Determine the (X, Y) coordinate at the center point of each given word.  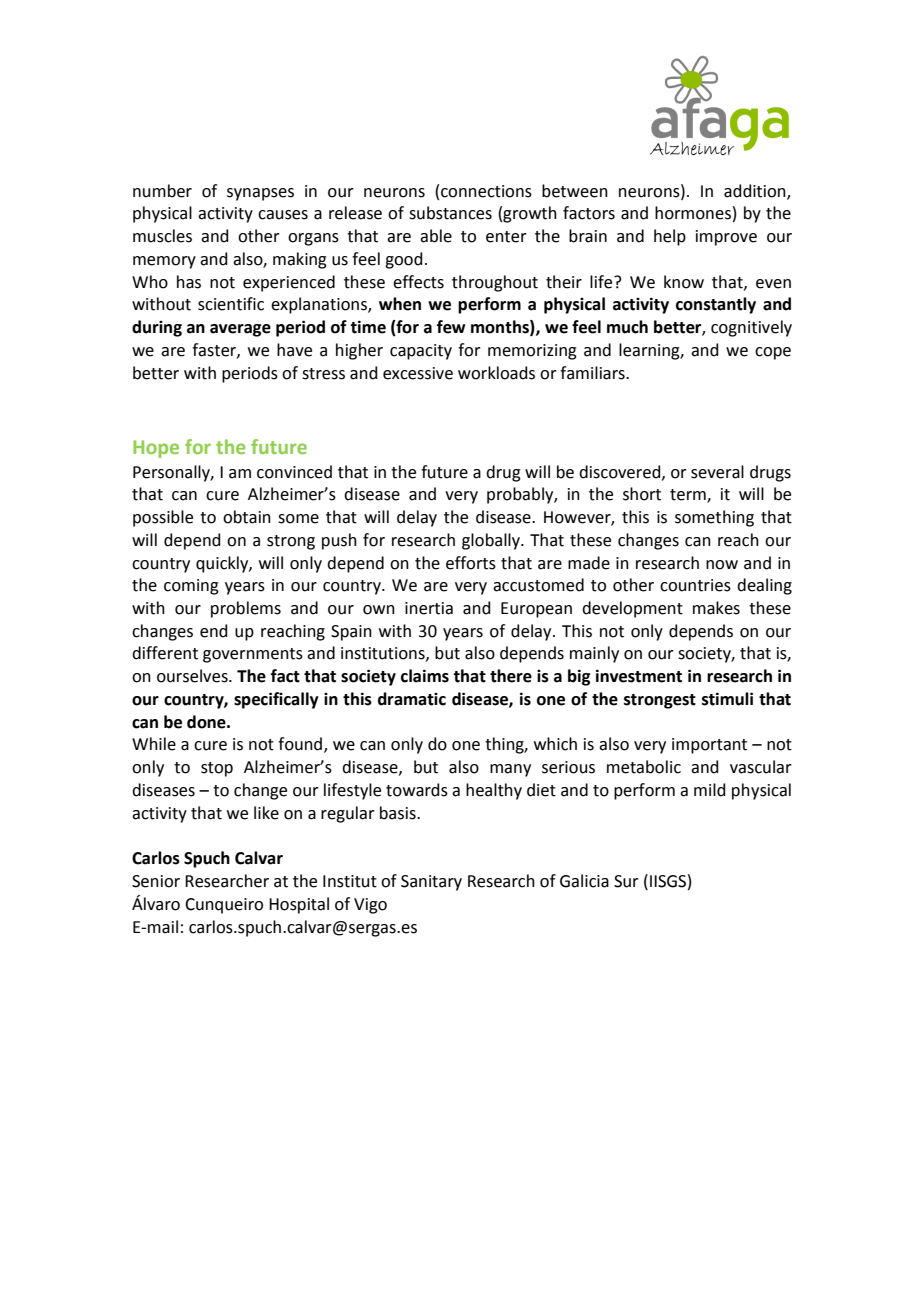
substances (450, 213)
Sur (626, 881)
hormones (693, 213)
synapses (260, 194)
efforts (471, 563)
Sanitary (431, 883)
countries (695, 585)
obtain (247, 517)
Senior (156, 881)
